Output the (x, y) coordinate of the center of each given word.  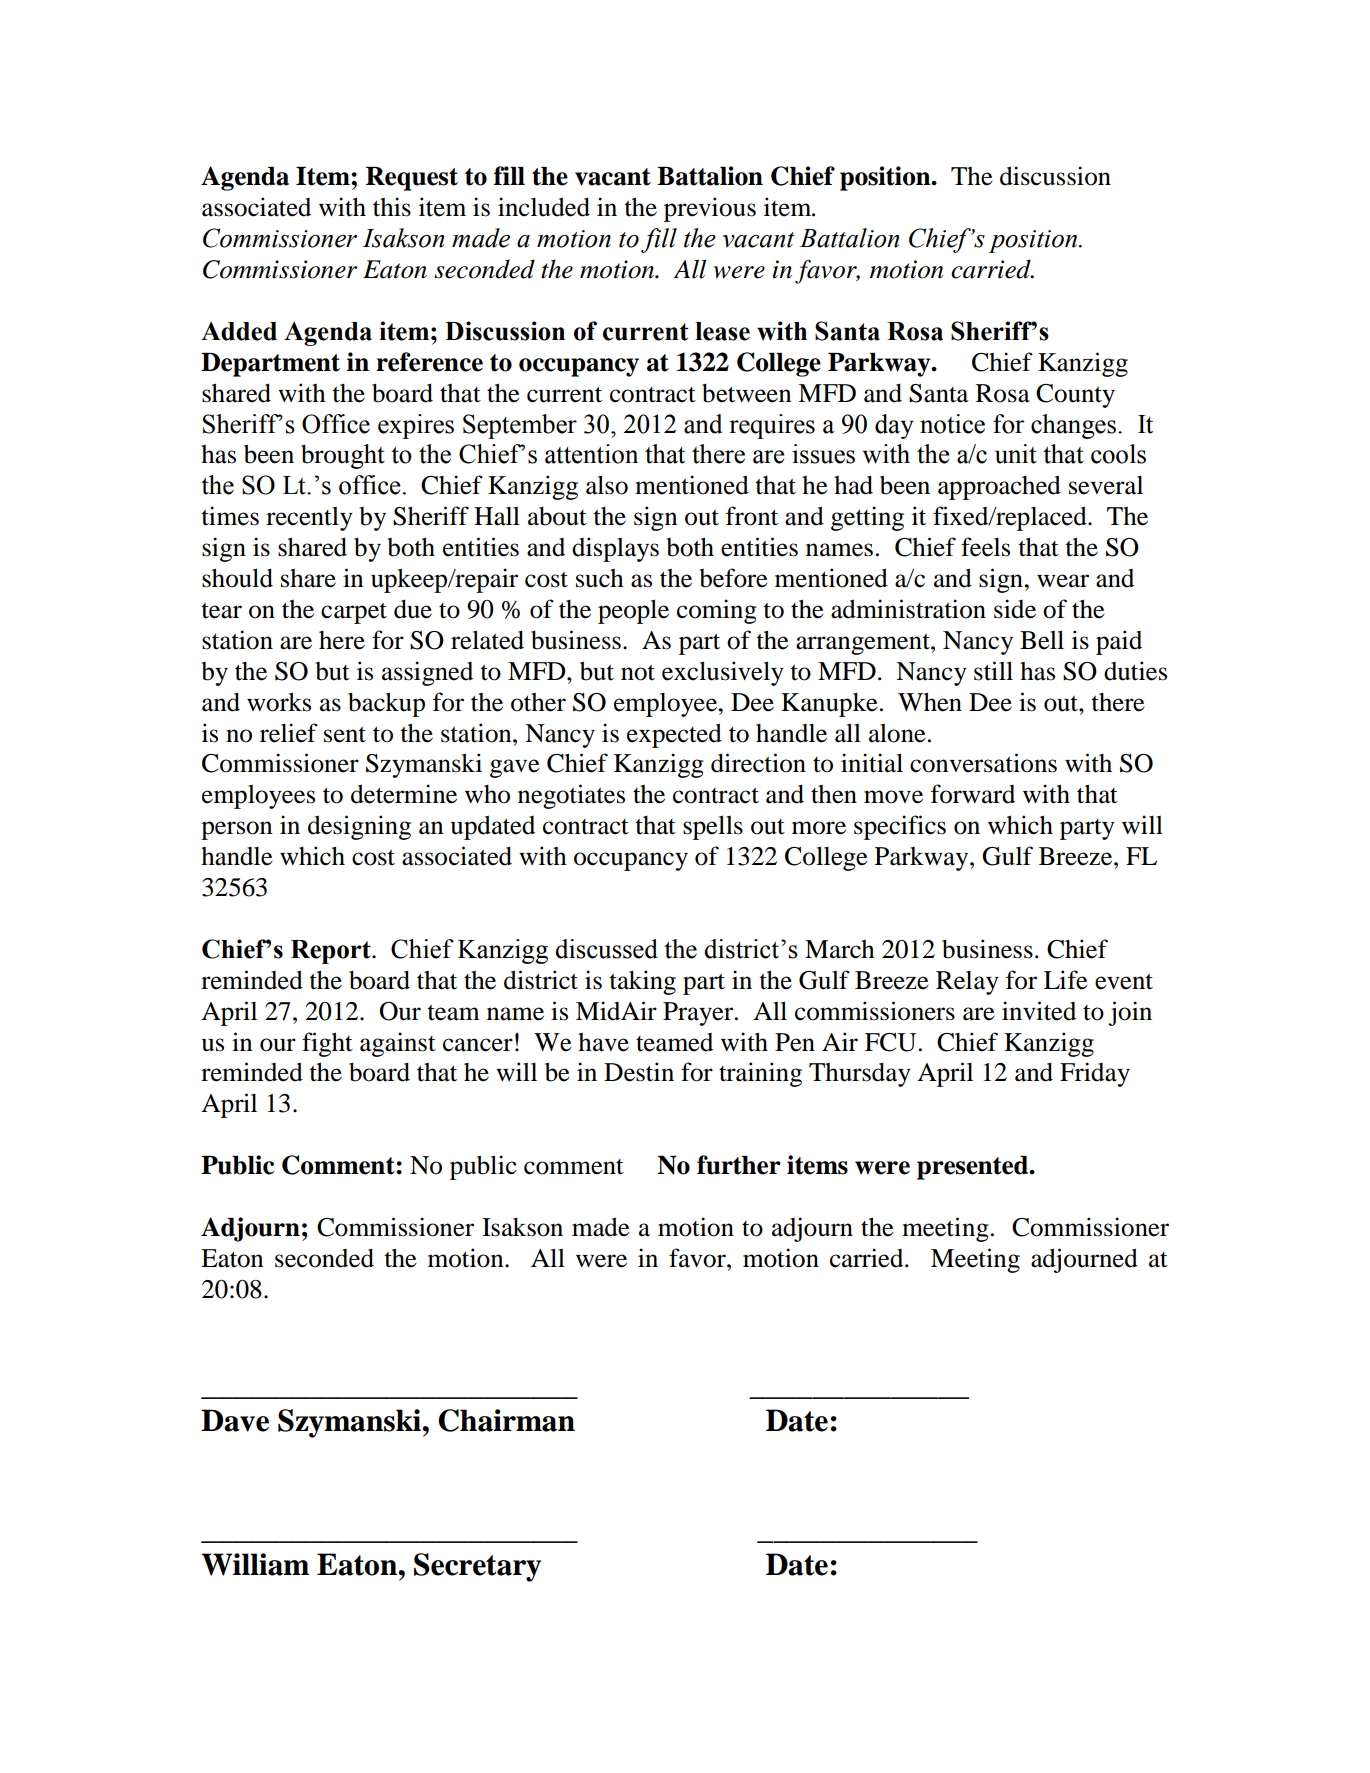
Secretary (477, 1567)
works (279, 702)
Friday (1095, 1074)
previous (710, 209)
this (392, 207)
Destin (639, 1072)
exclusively (723, 673)
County (1075, 396)
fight (327, 1044)
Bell (1042, 640)
